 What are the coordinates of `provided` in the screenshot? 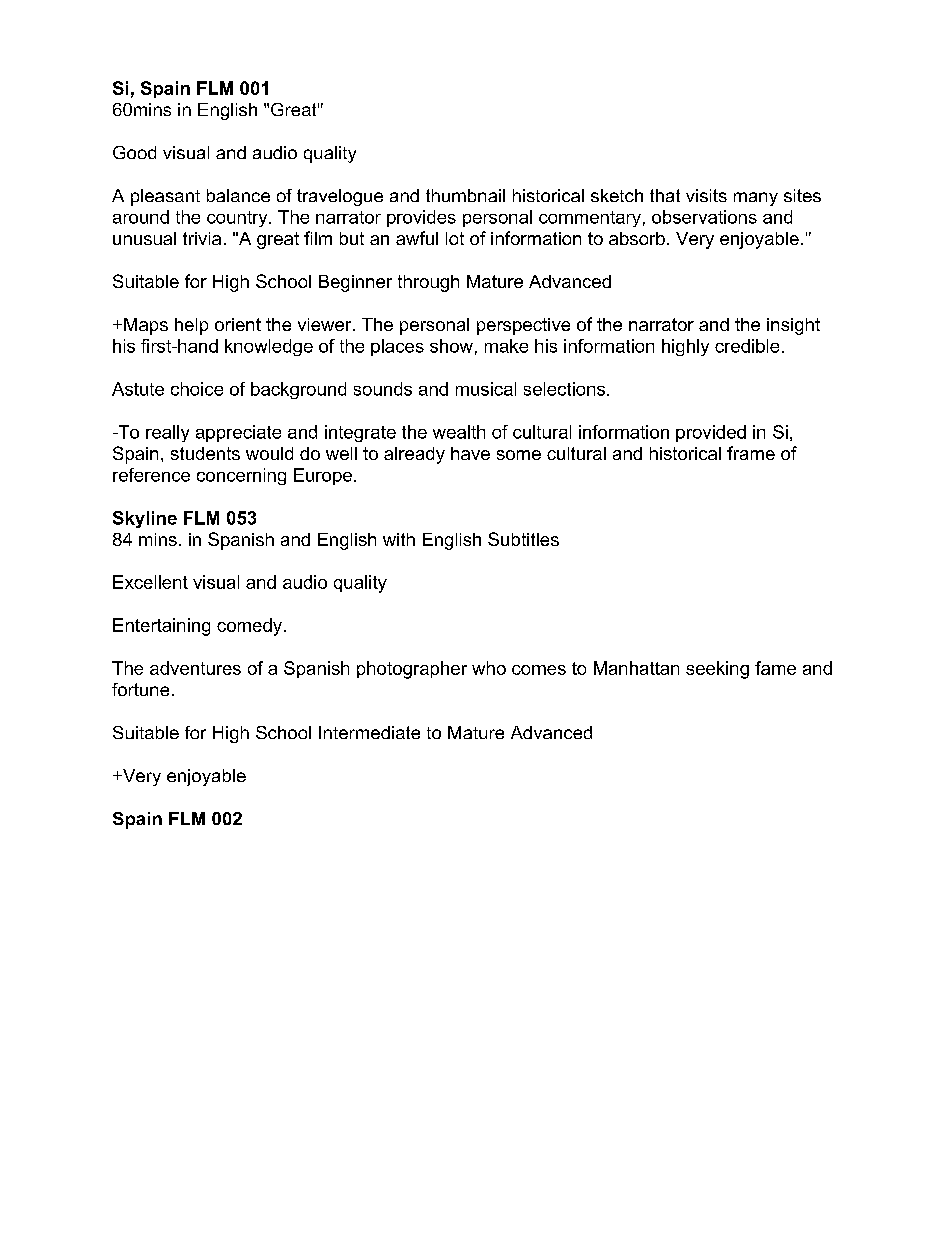 It's located at (711, 433).
